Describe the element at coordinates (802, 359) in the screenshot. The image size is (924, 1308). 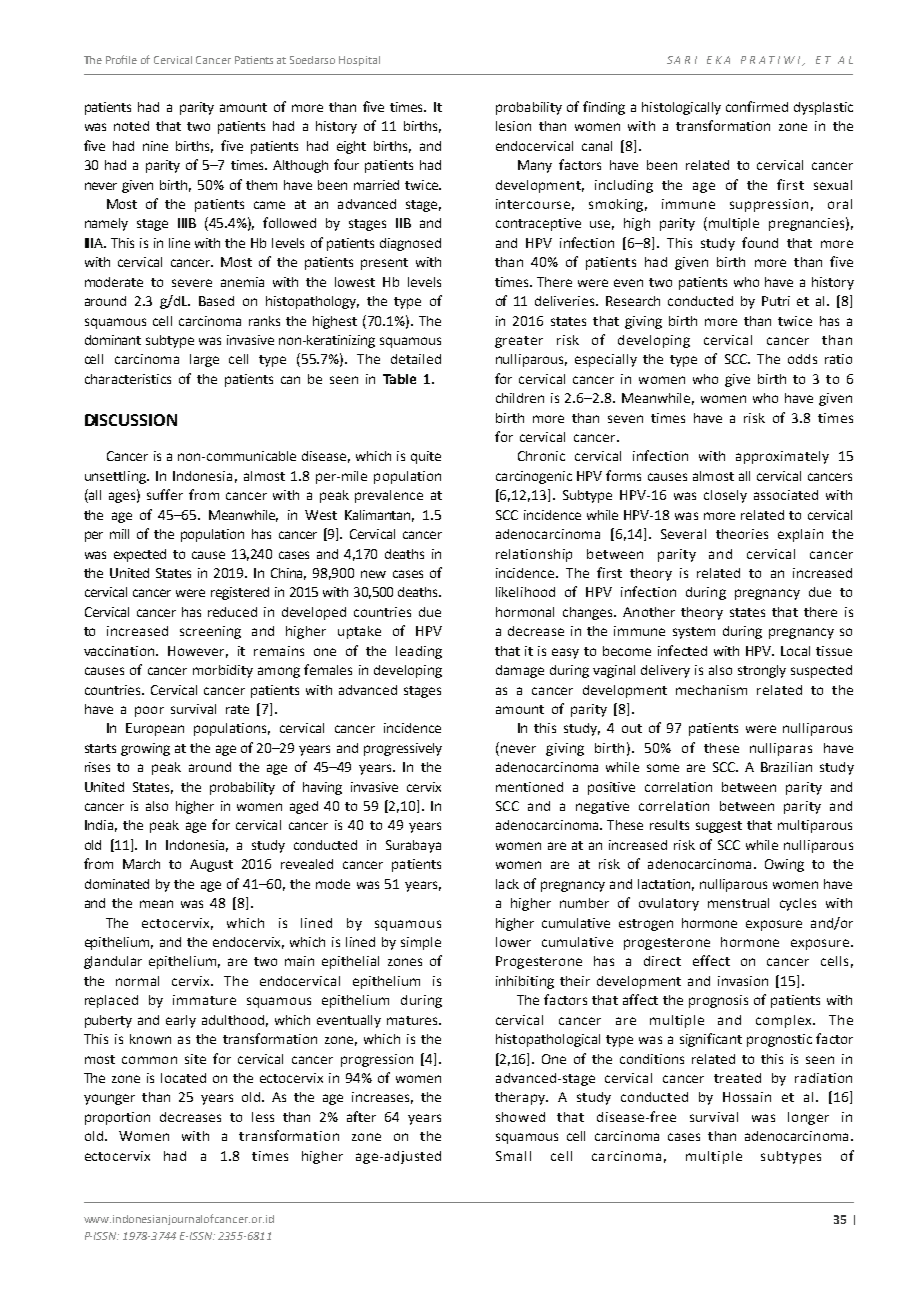
I see `odds` at that location.
